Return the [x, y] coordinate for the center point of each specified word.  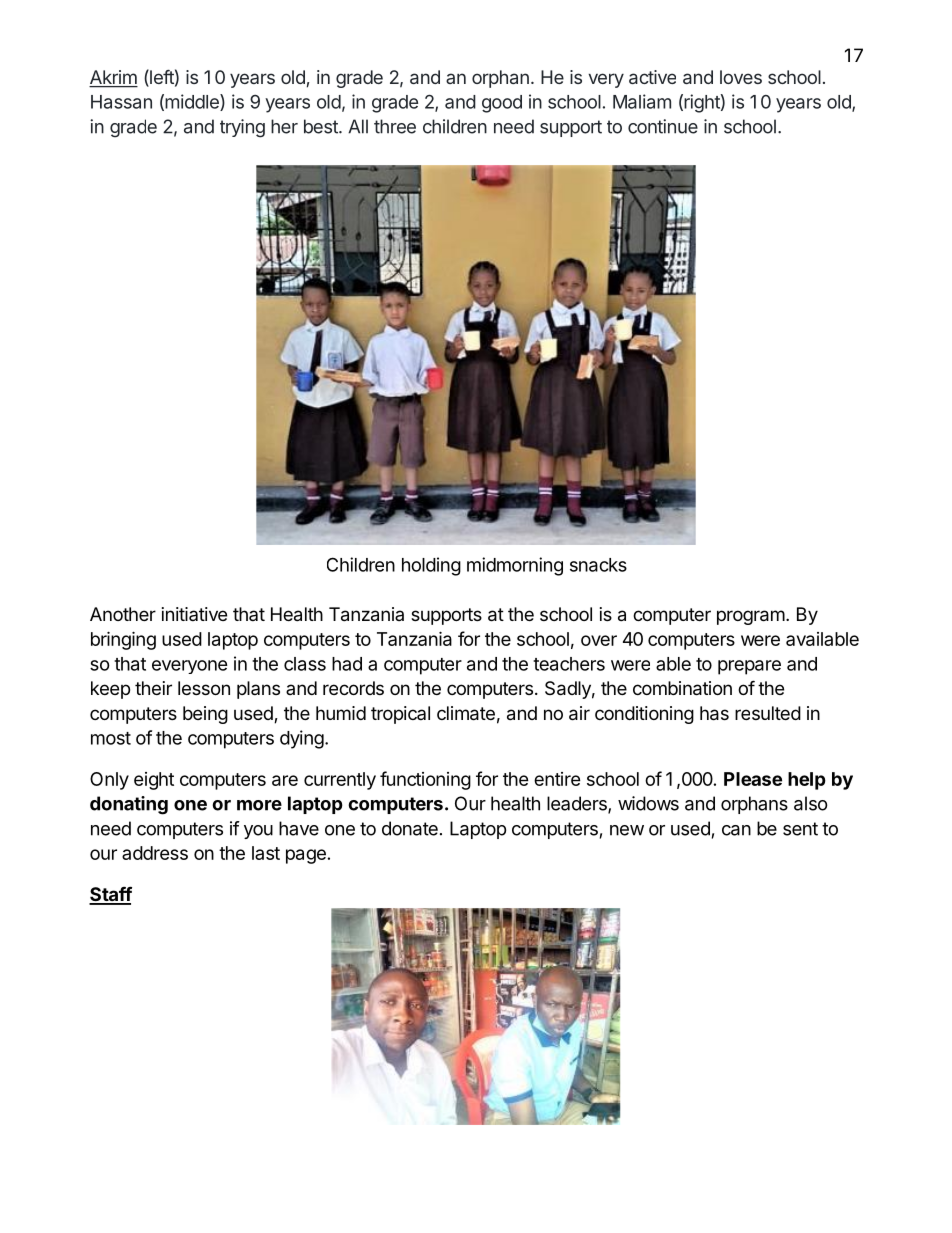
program [751, 617]
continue [663, 126]
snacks [598, 565]
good [502, 104]
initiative [194, 614]
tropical [400, 715]
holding [431, 566]
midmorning [515, 566]
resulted [768, 713]
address [155, 853]
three [395, 126]
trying [242, 128]
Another [123, 614]
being [205, 715]
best [322, 126]
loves [741, 77]
